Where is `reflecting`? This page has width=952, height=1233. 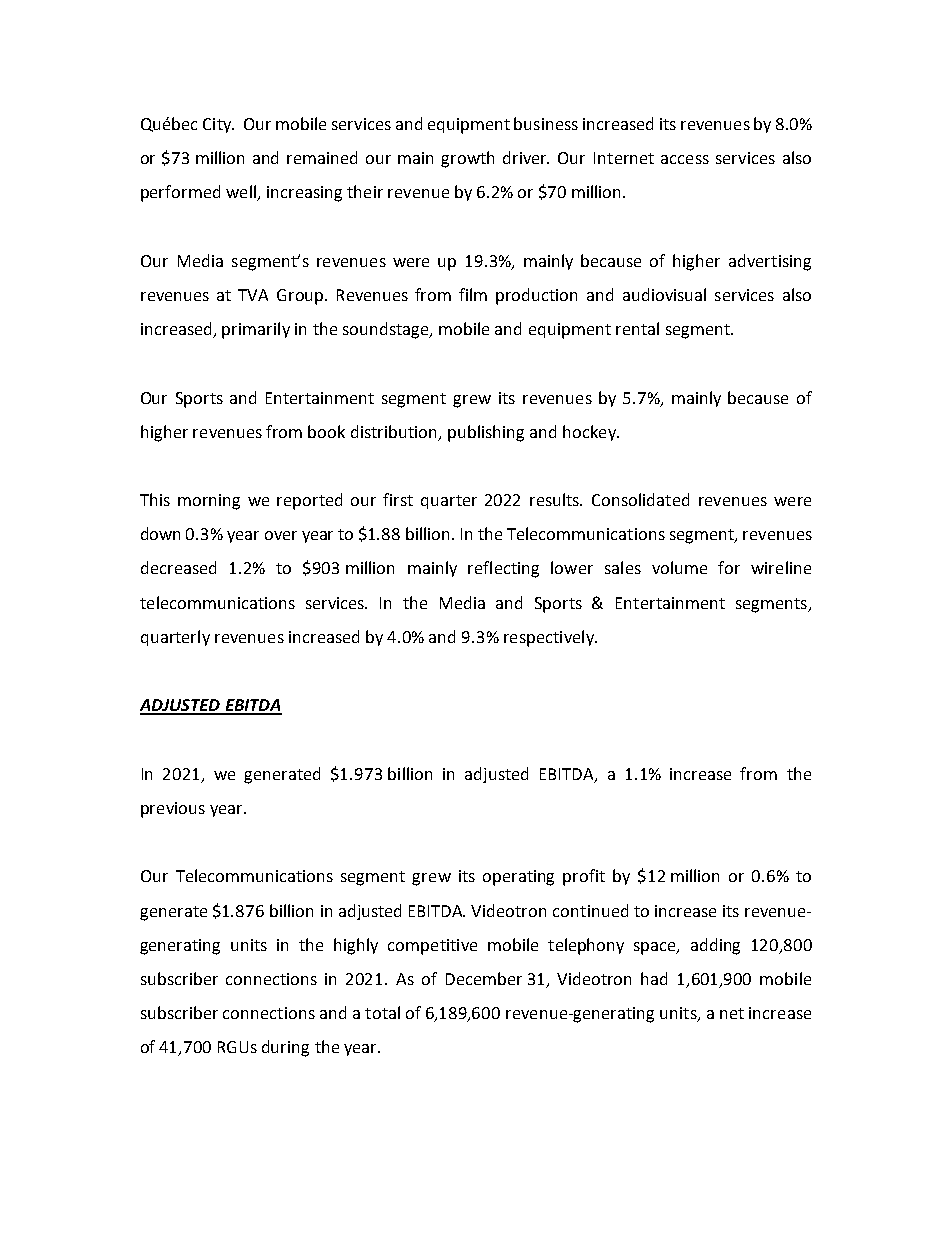
reflecting is located at coordinates (503, 569).
